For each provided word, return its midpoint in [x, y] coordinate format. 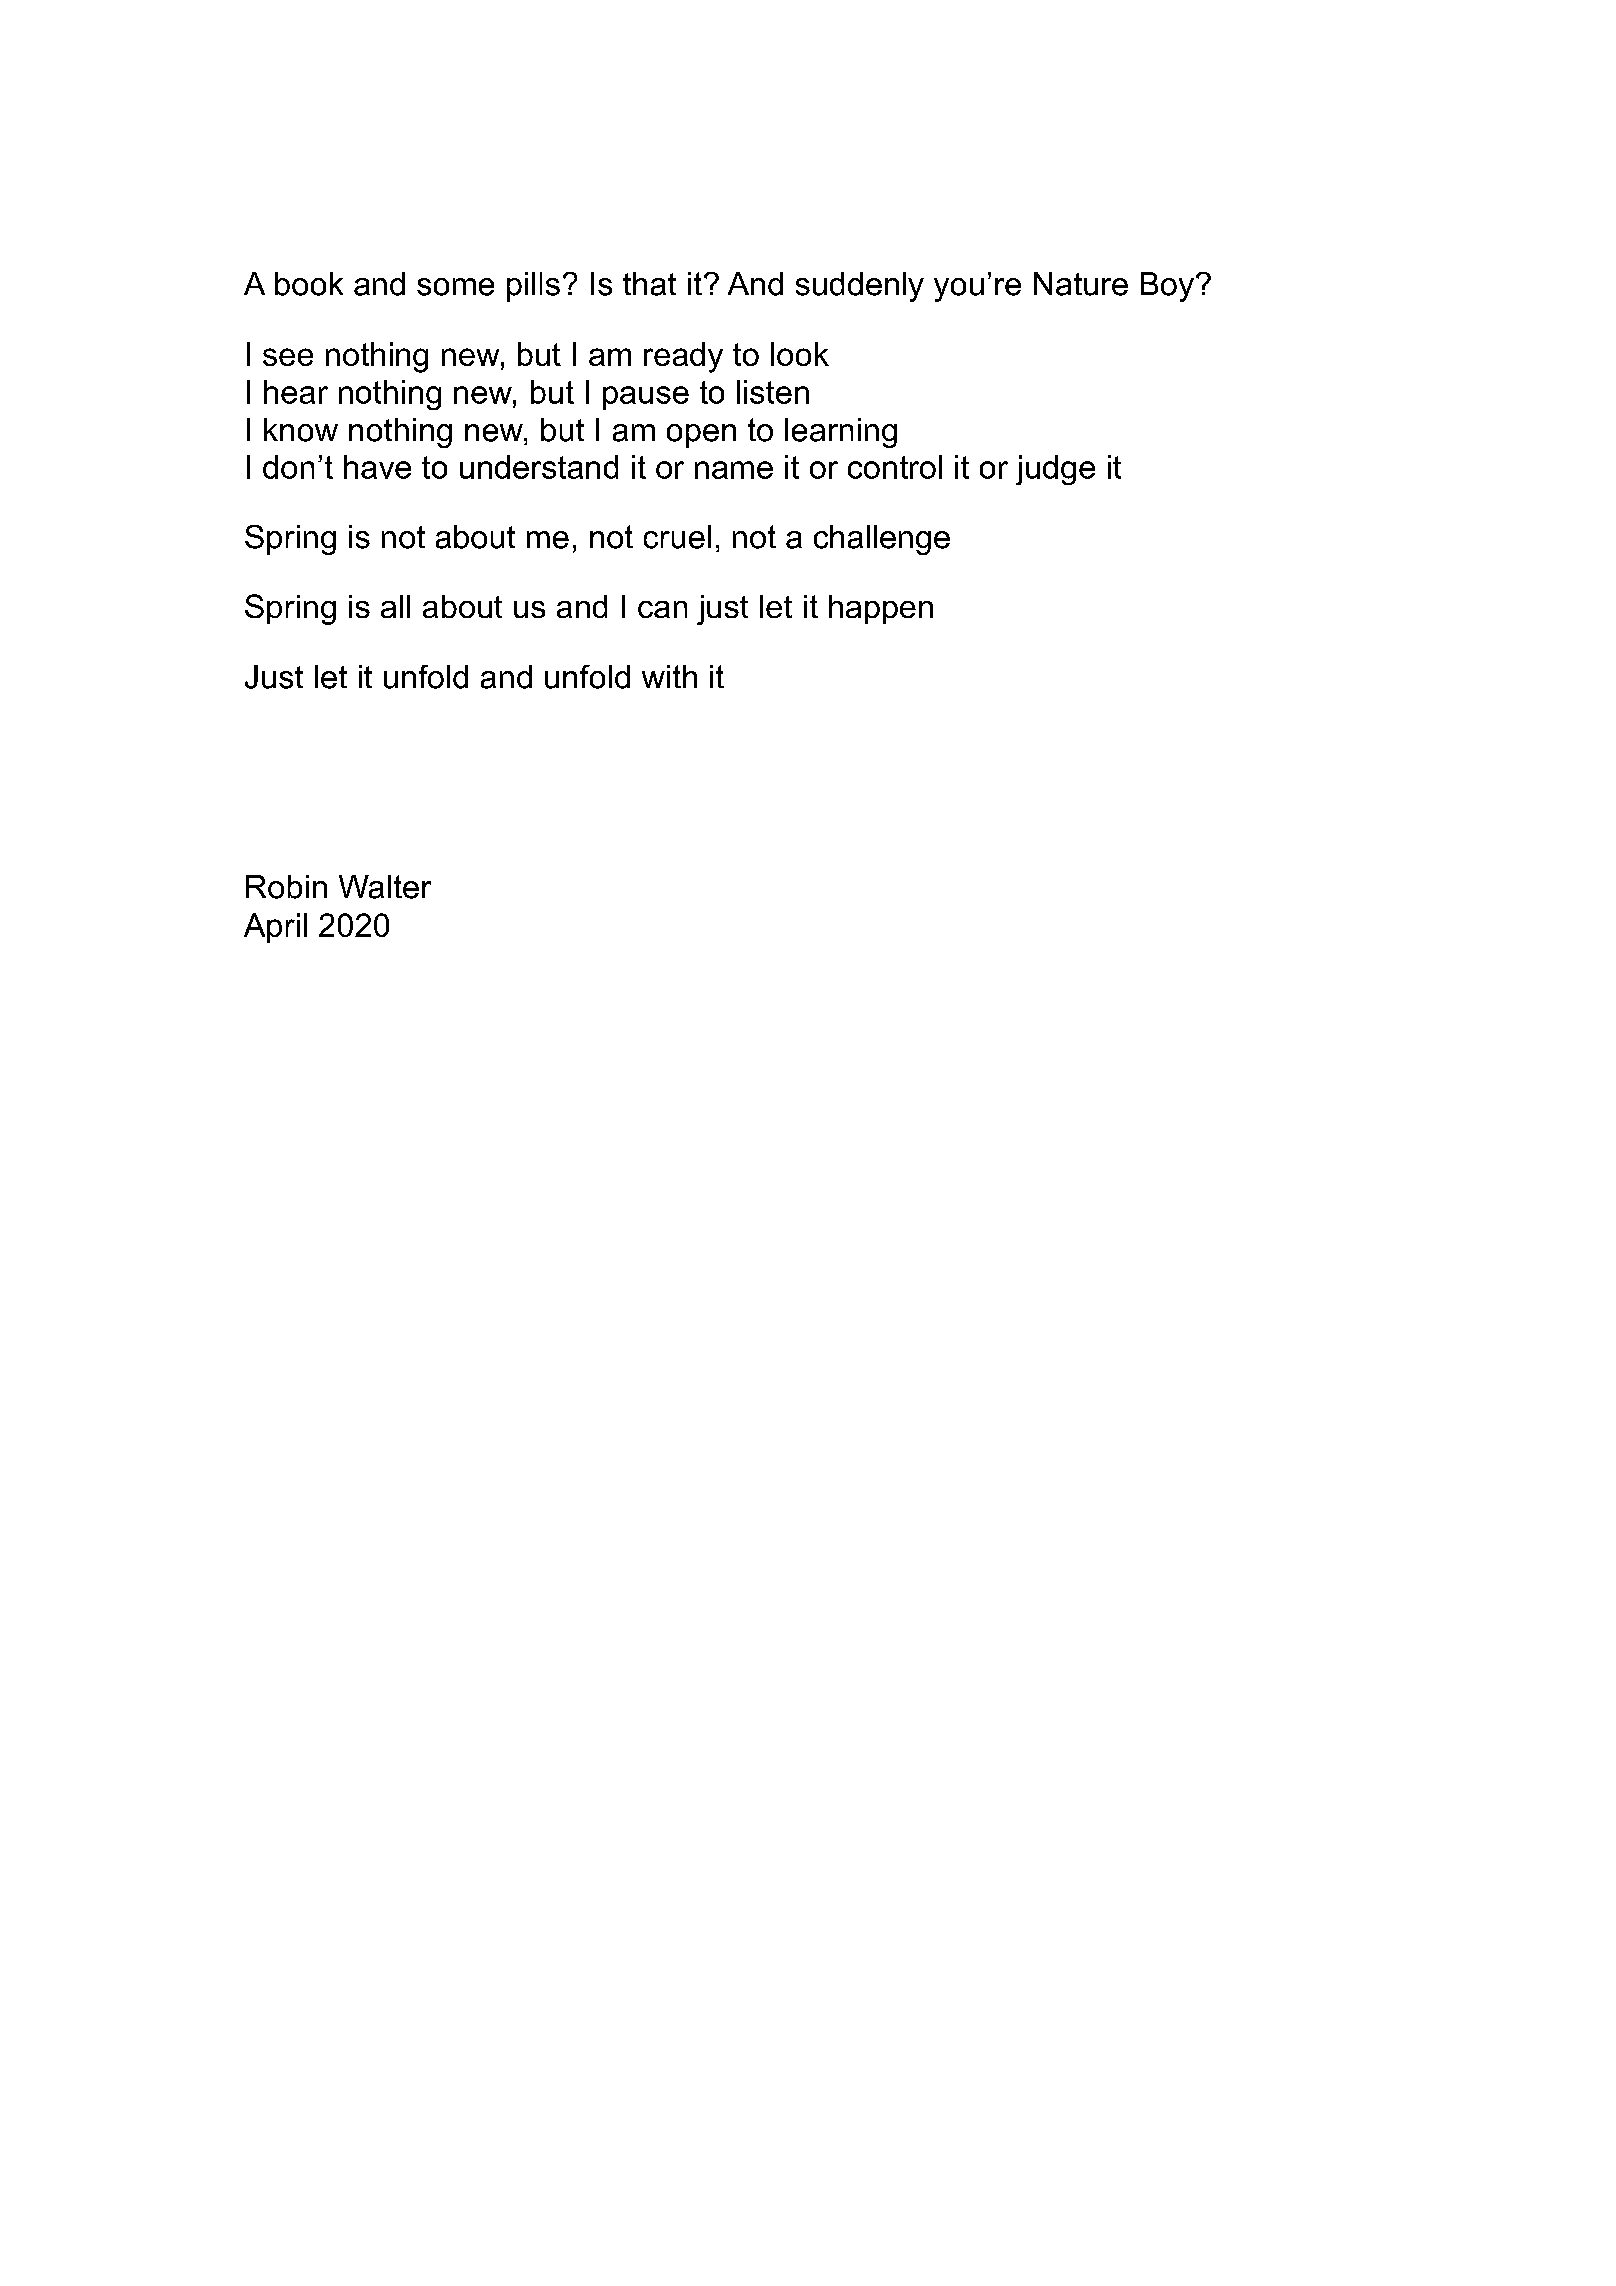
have [377, 467]
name [734, 470]
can [662, 609]
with [669, 676]
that [649, 284]
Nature [1081, 284]
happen [881, 609]
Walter [385, 887]
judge [1055, 470]
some [455, 287]
